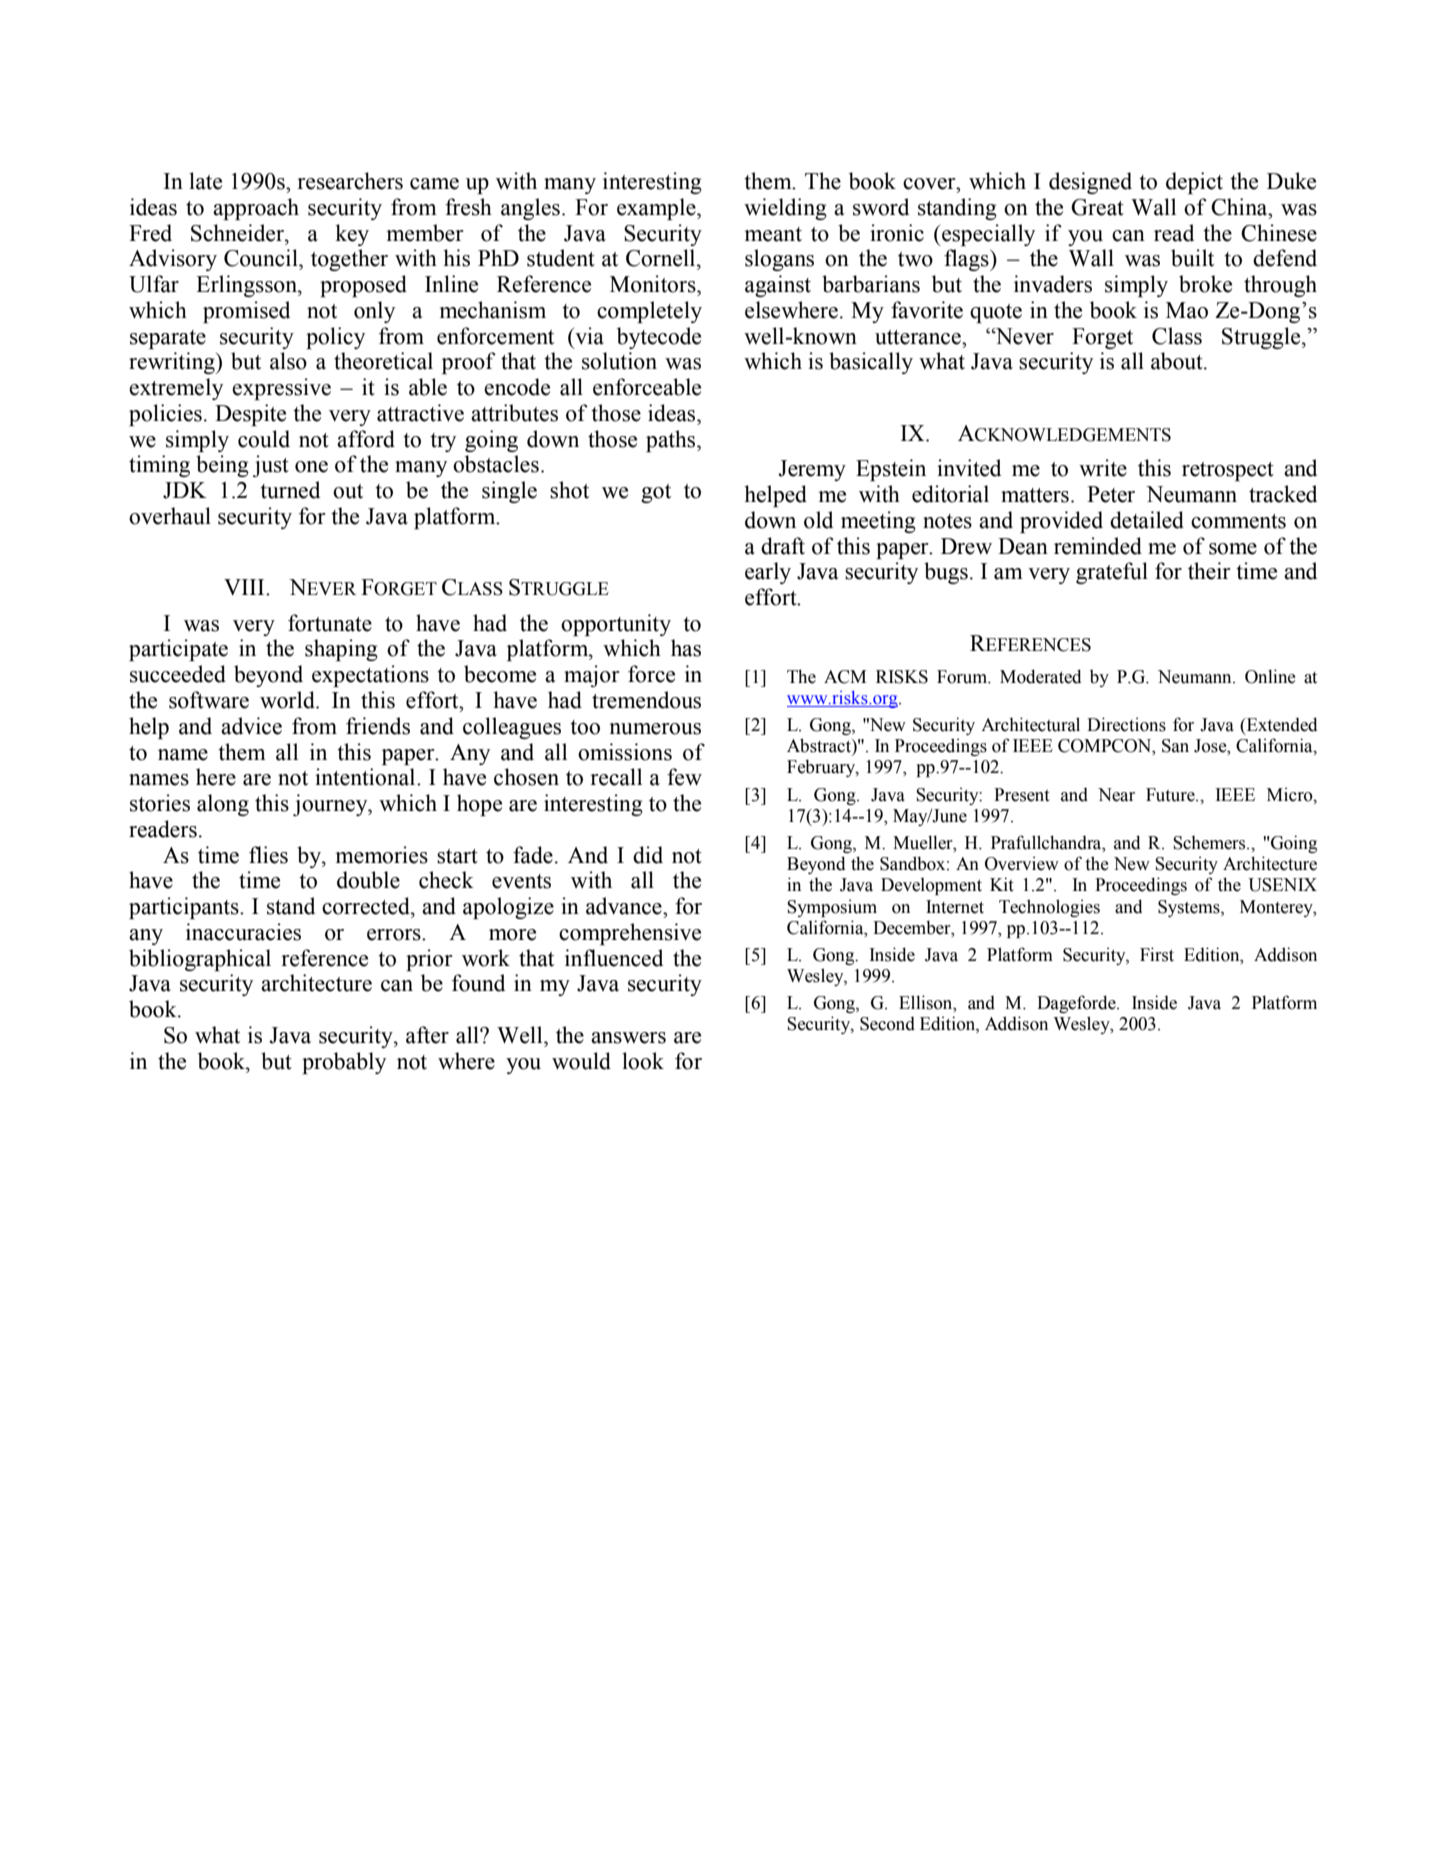  Describe the element at coordinates (256, 209) in the screenshot. I see `approach` at that location.
